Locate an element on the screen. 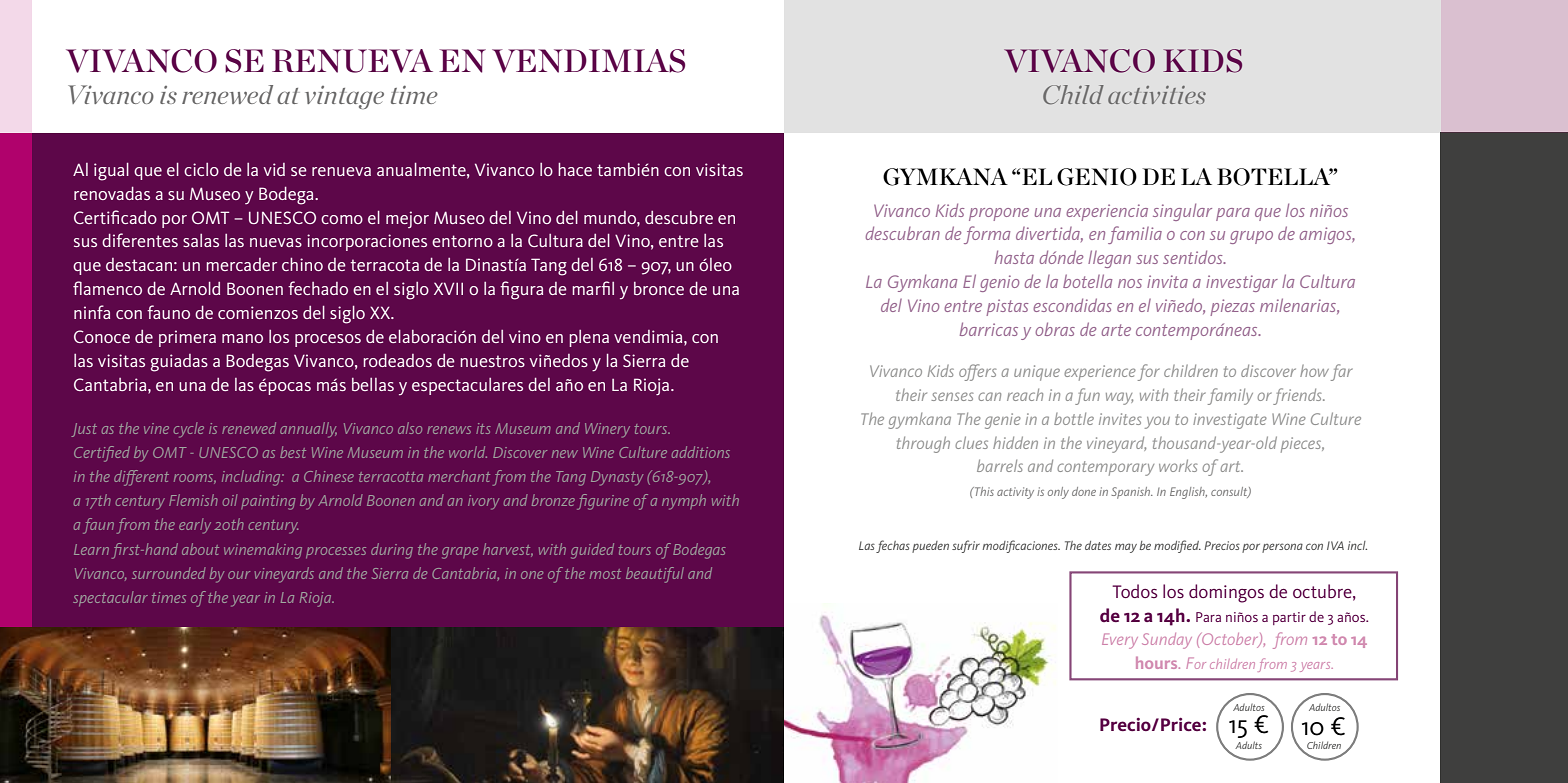 This screenshot has width=1568, height=783. activities is located at coordinates (1157, 95).
